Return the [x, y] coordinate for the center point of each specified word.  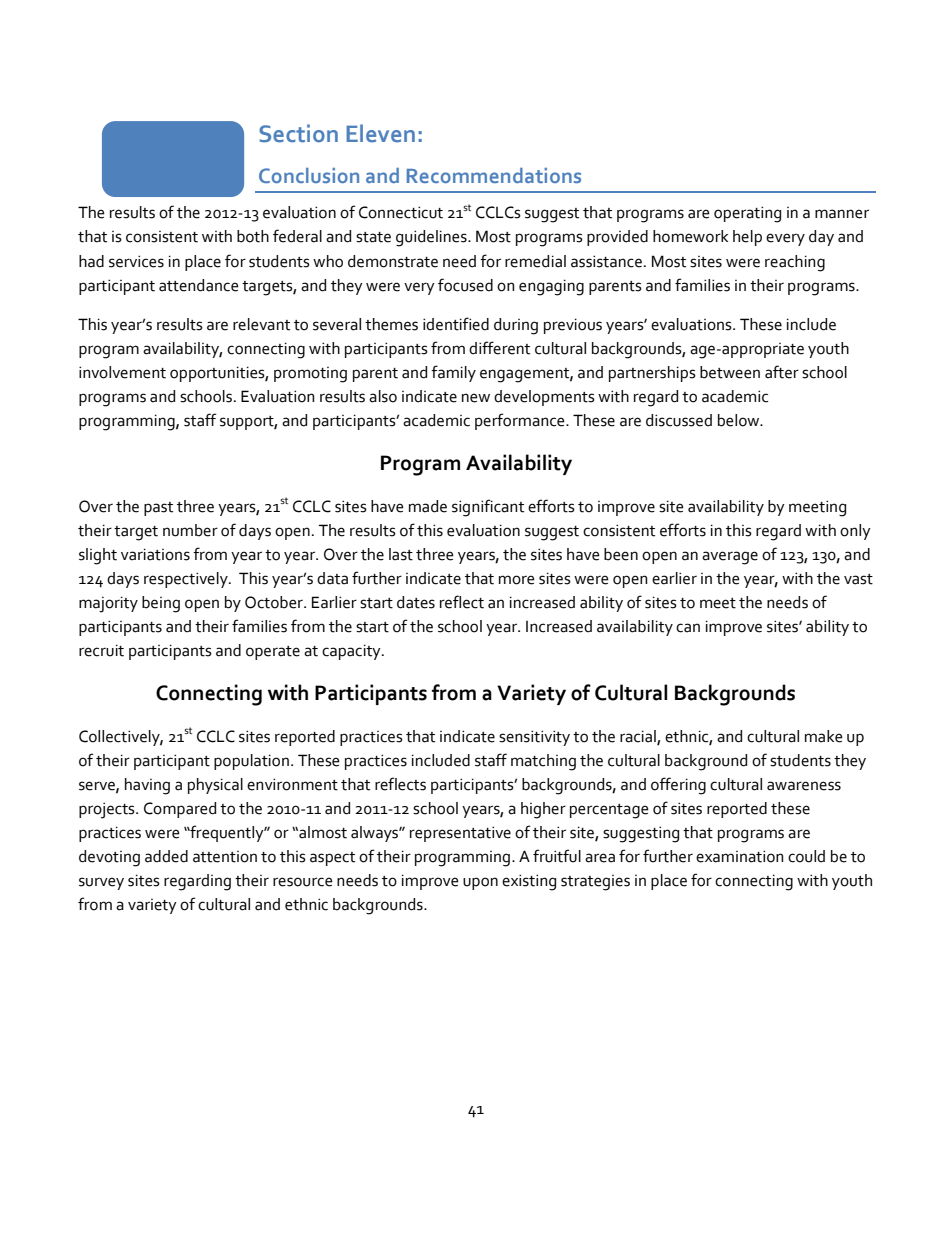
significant [488, 508]
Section [298, 133]
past [158, 509]
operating [747, 214]
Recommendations [494, 175]
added [166, 856]
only [855, 532]
